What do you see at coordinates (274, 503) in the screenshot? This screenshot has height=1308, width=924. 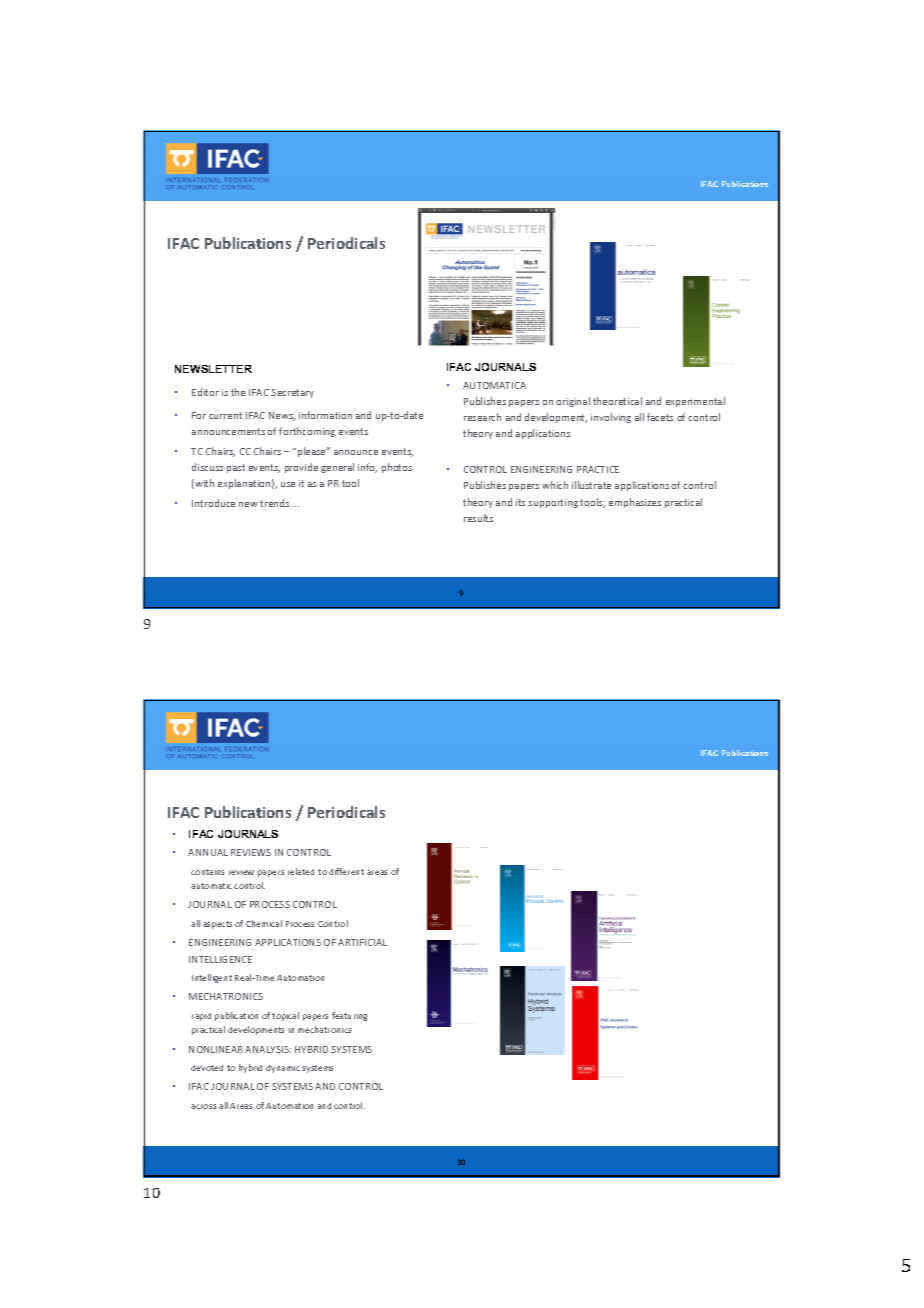 I see `trends` at bounding box center [274, 503].
